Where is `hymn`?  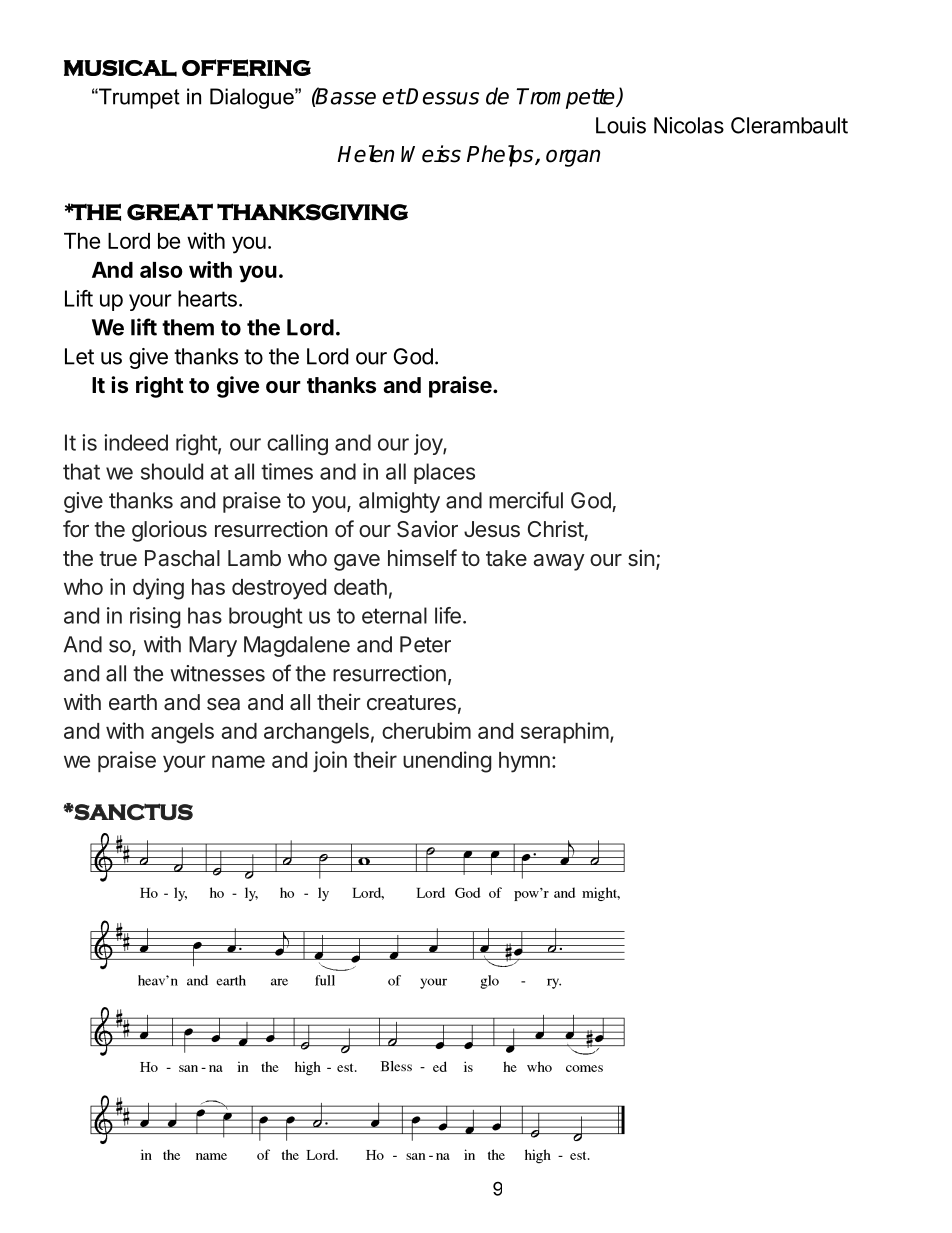 hymn is located at coordinates (524, 762).
